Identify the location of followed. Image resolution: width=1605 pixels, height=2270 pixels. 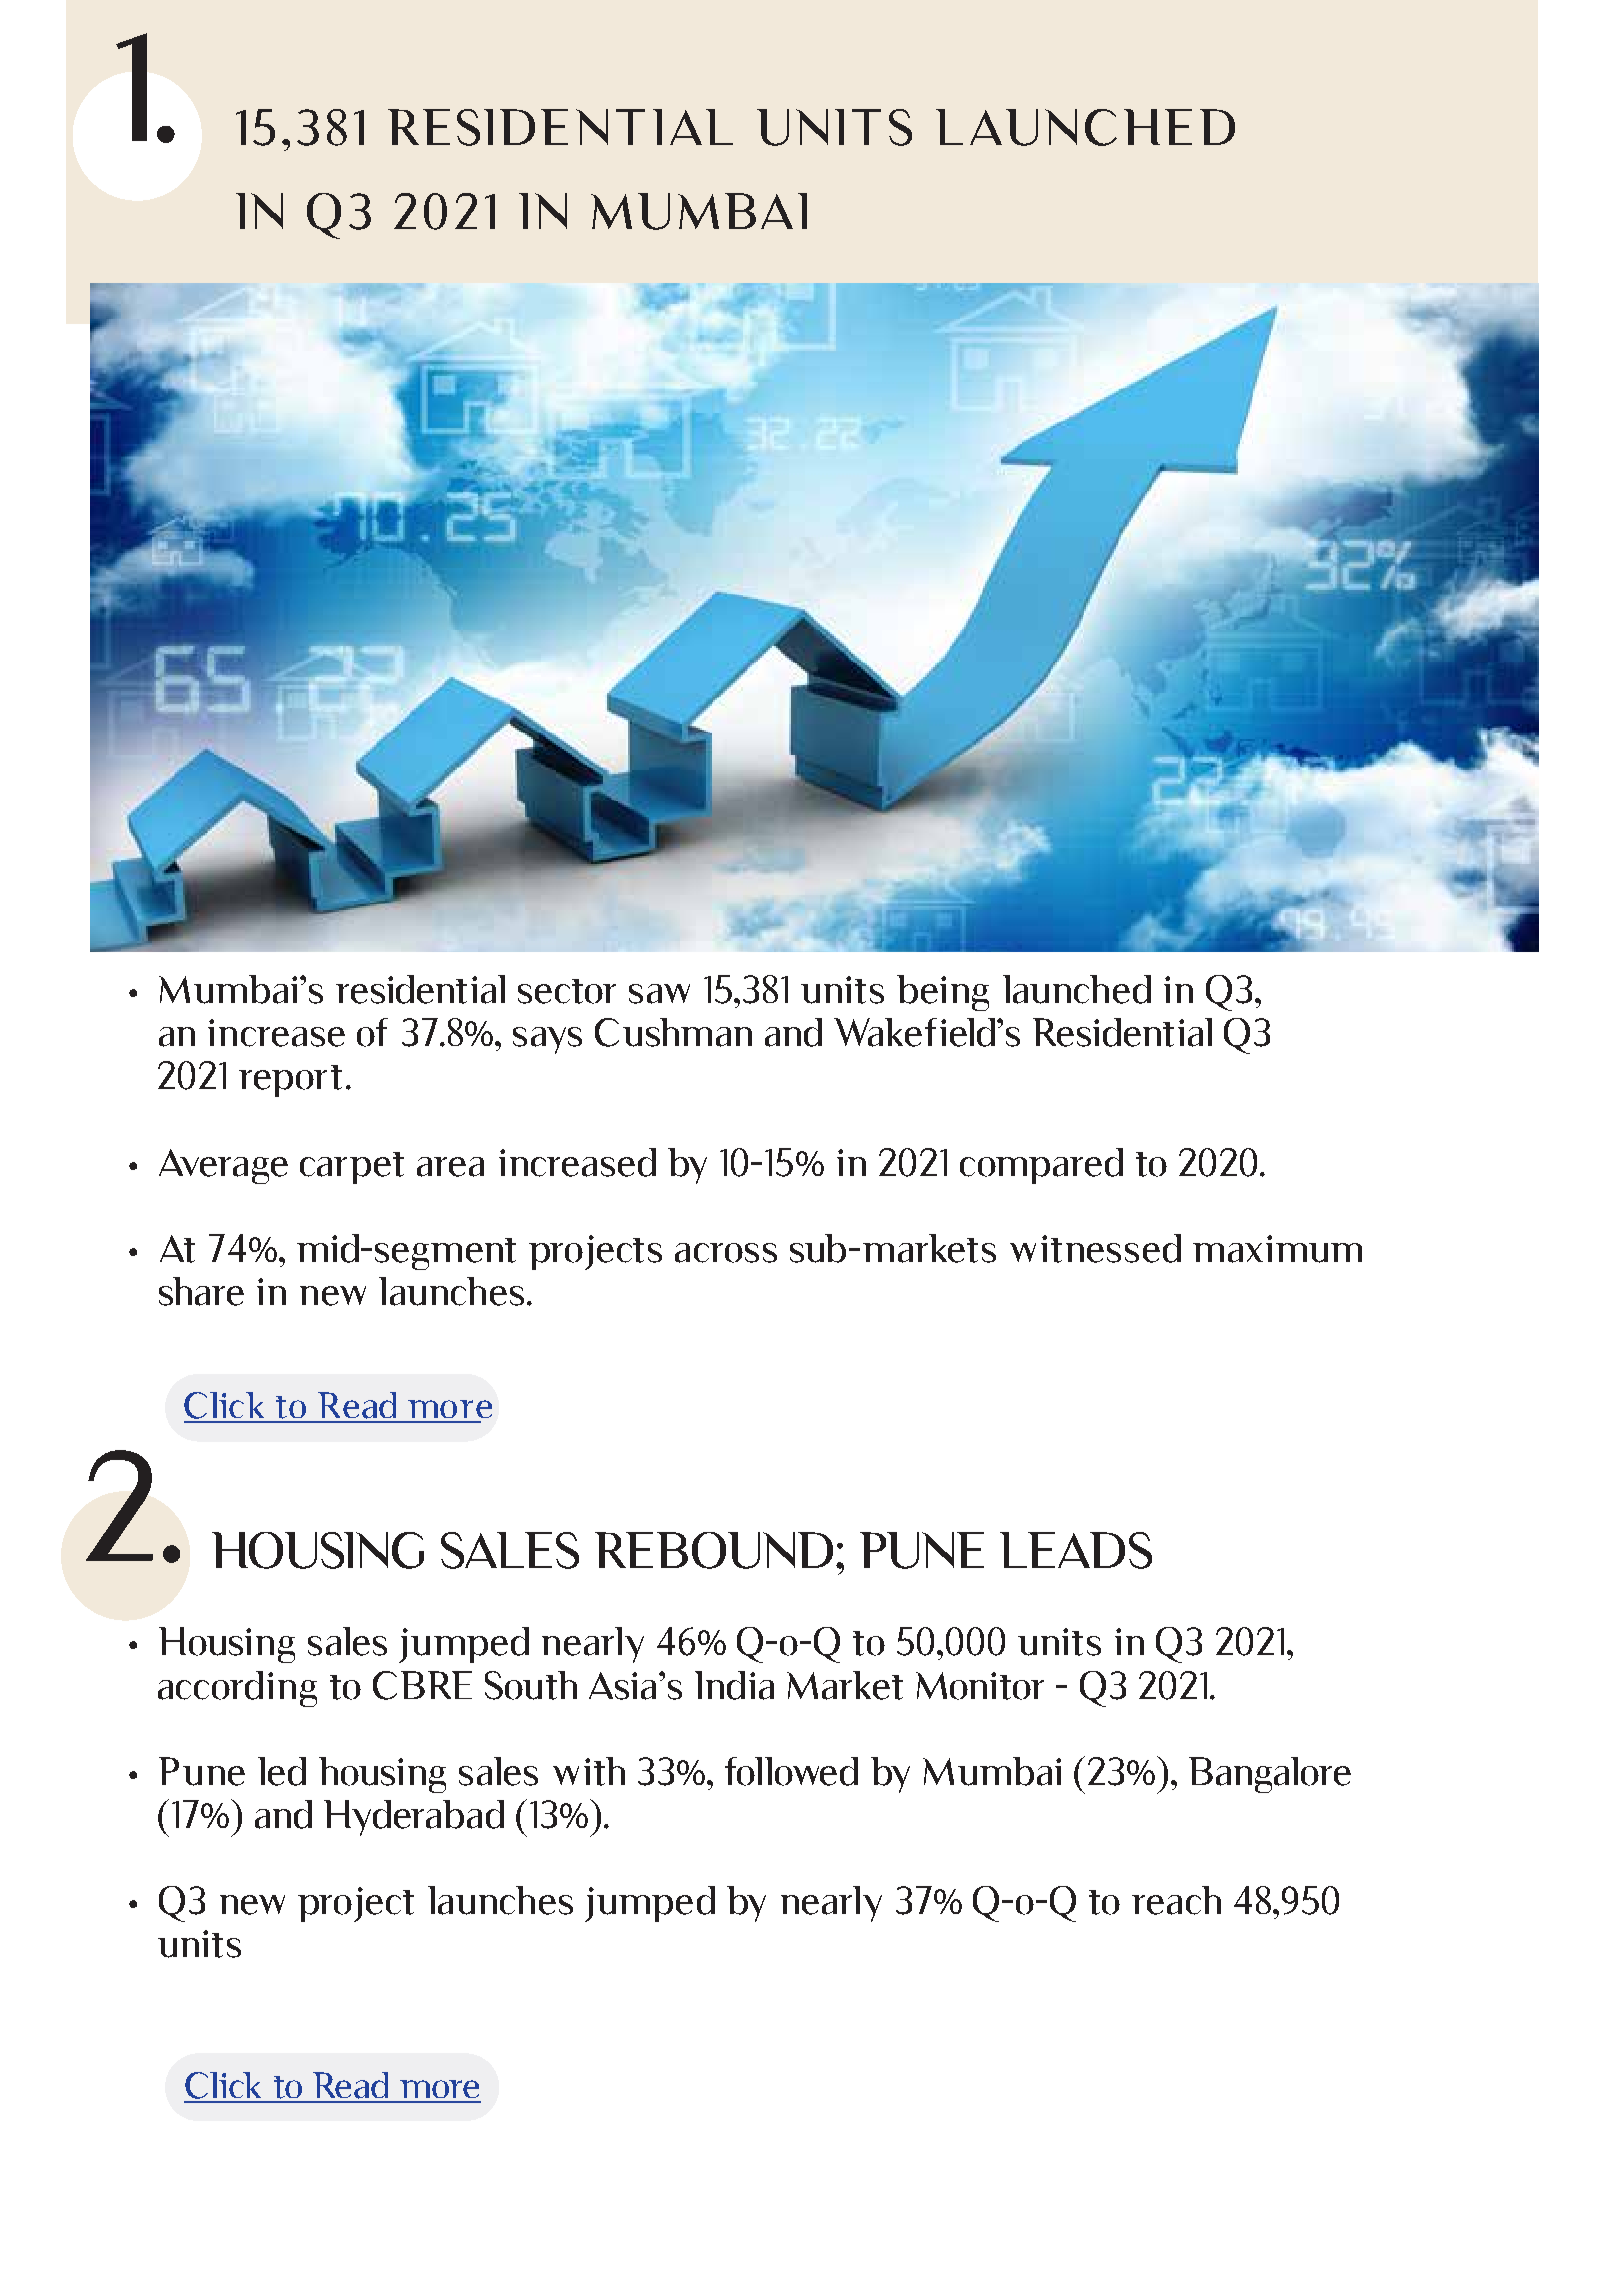
(791, 1771).
